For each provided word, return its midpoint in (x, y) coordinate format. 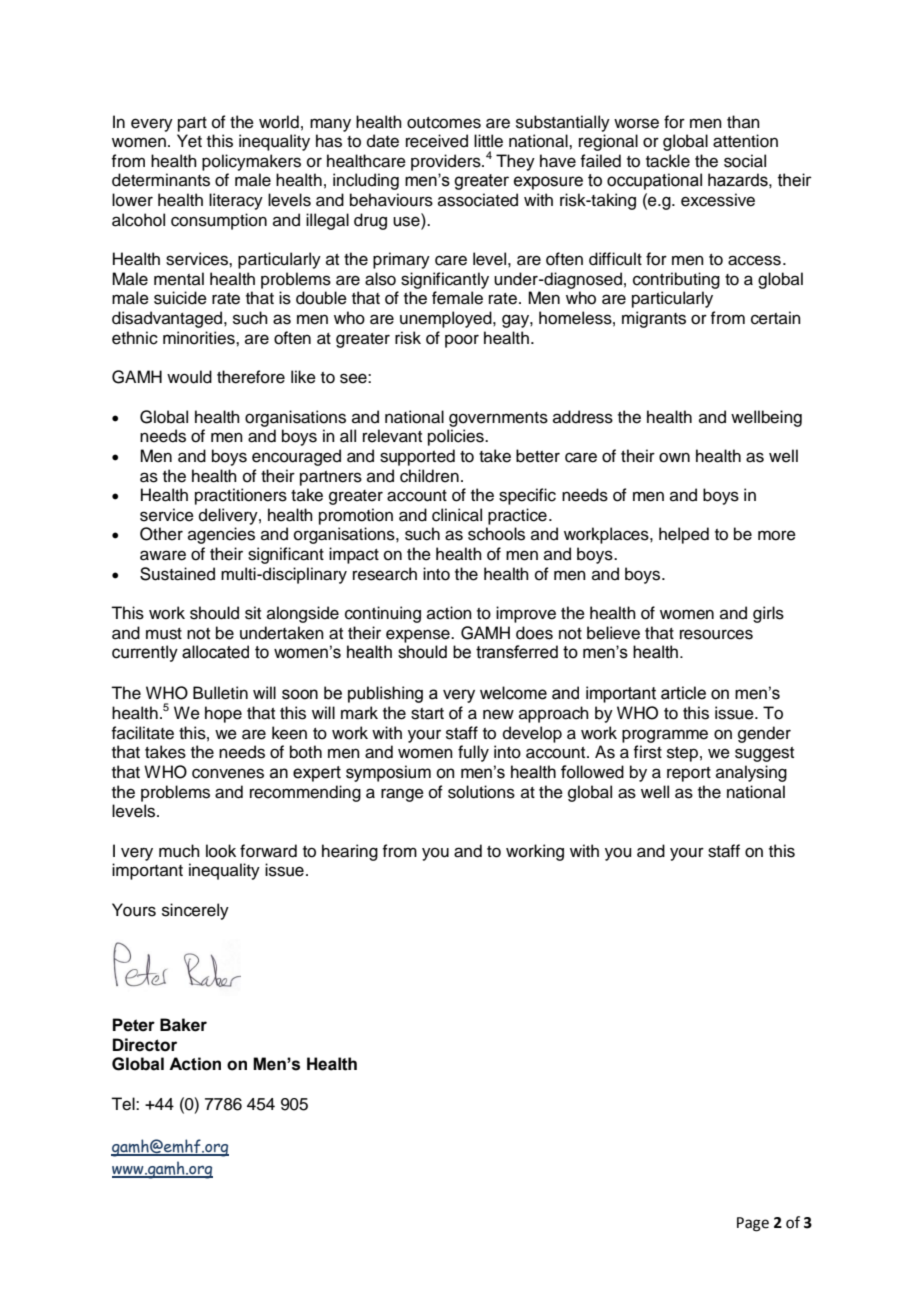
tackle (668, 161)
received (437, 141)
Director (145, 1045)
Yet (189, 141)
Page (753, 1224)
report (689, 774)
